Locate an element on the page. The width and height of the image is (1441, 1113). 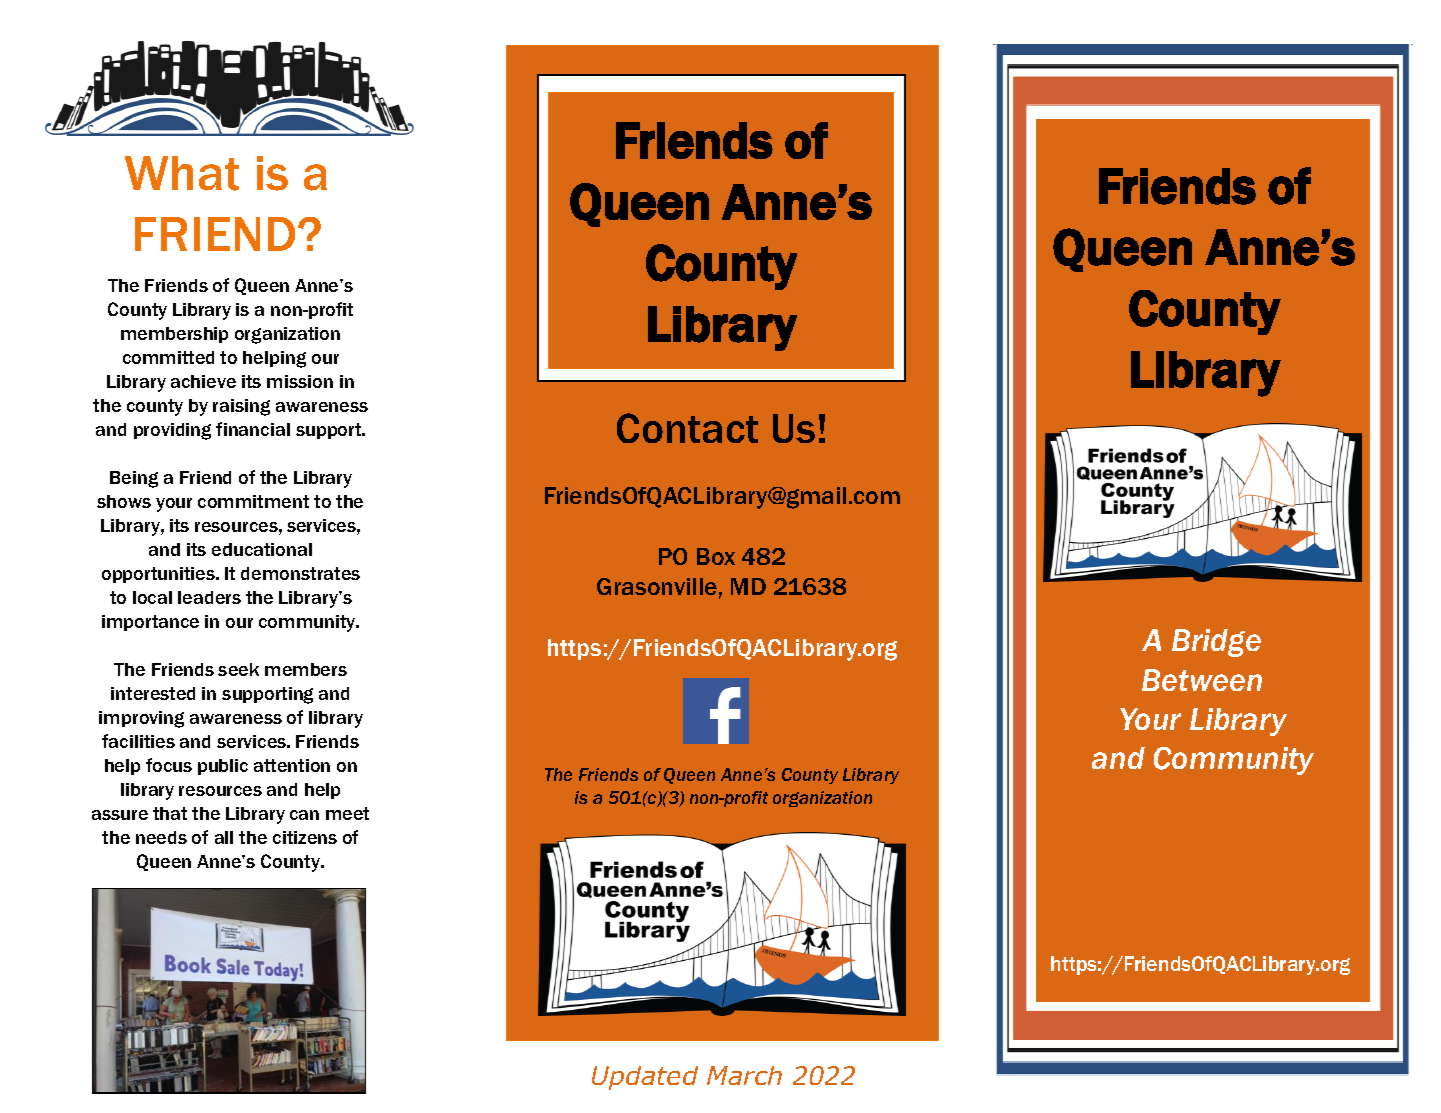
public is located at coordinates (223, 767).
